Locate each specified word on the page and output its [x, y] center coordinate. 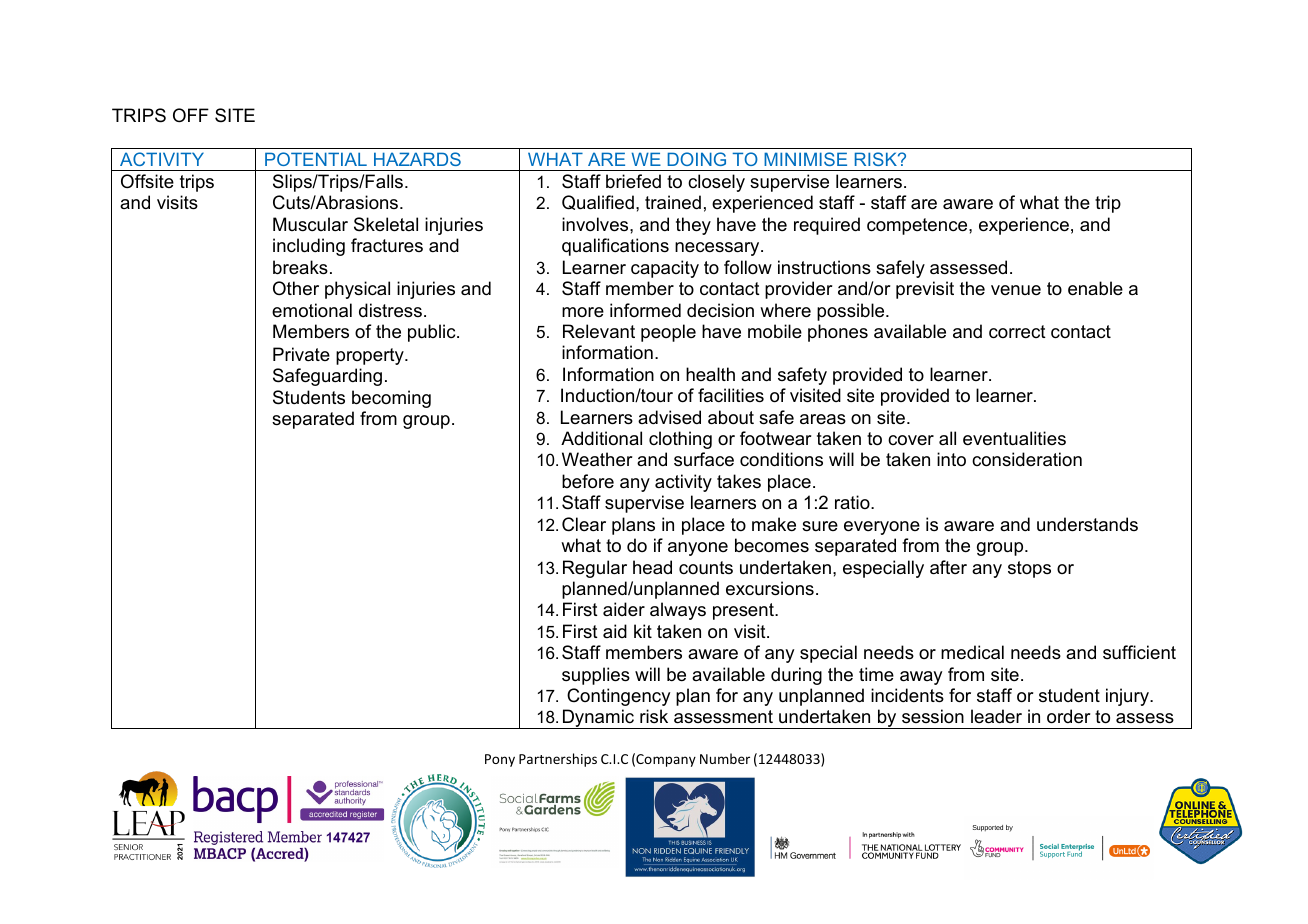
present [744, 611]
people [668, 333]
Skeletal [386, 224]
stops [1029, 569]
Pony [500, 760]
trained [673, 202]
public [433, 333]
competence [918, 226]
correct [1017, 332]
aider [624, 609]
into [951, 459]
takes [739, 481]
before [588, 481]
